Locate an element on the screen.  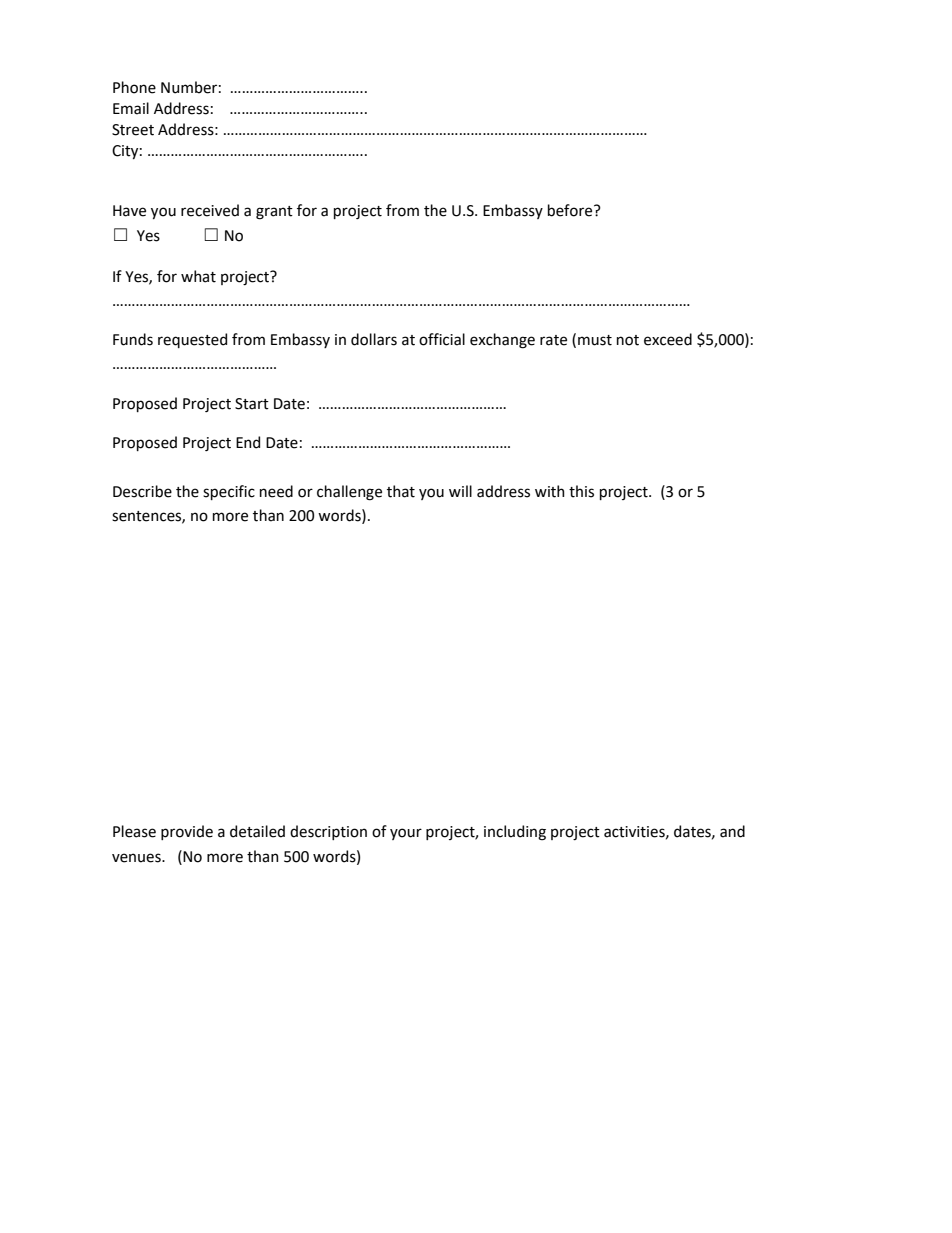
End is located at coordinates (248, 442).
